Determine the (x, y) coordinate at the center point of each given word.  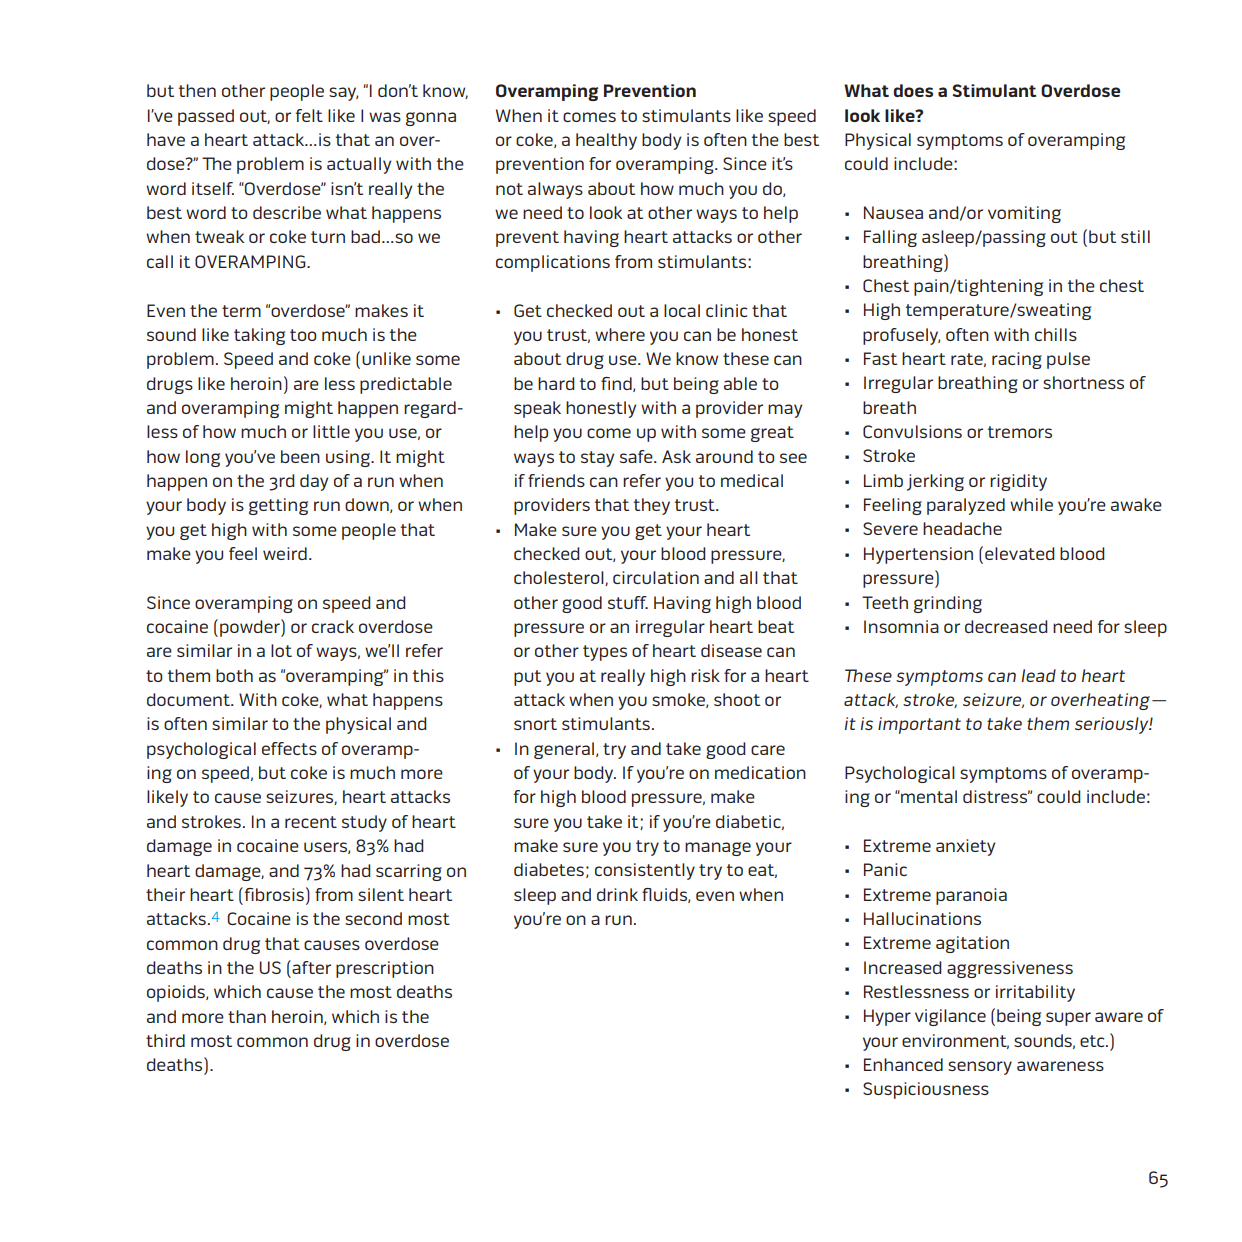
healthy (606, 141)
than (247, 1016)
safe (637, 456)
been (300, 456)
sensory (980, 1068)
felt (309, 115)
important (919, 725)
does (913, 90)
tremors (1020, 432)
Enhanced (903, 1064)
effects (289, 748)
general (564, 750)
